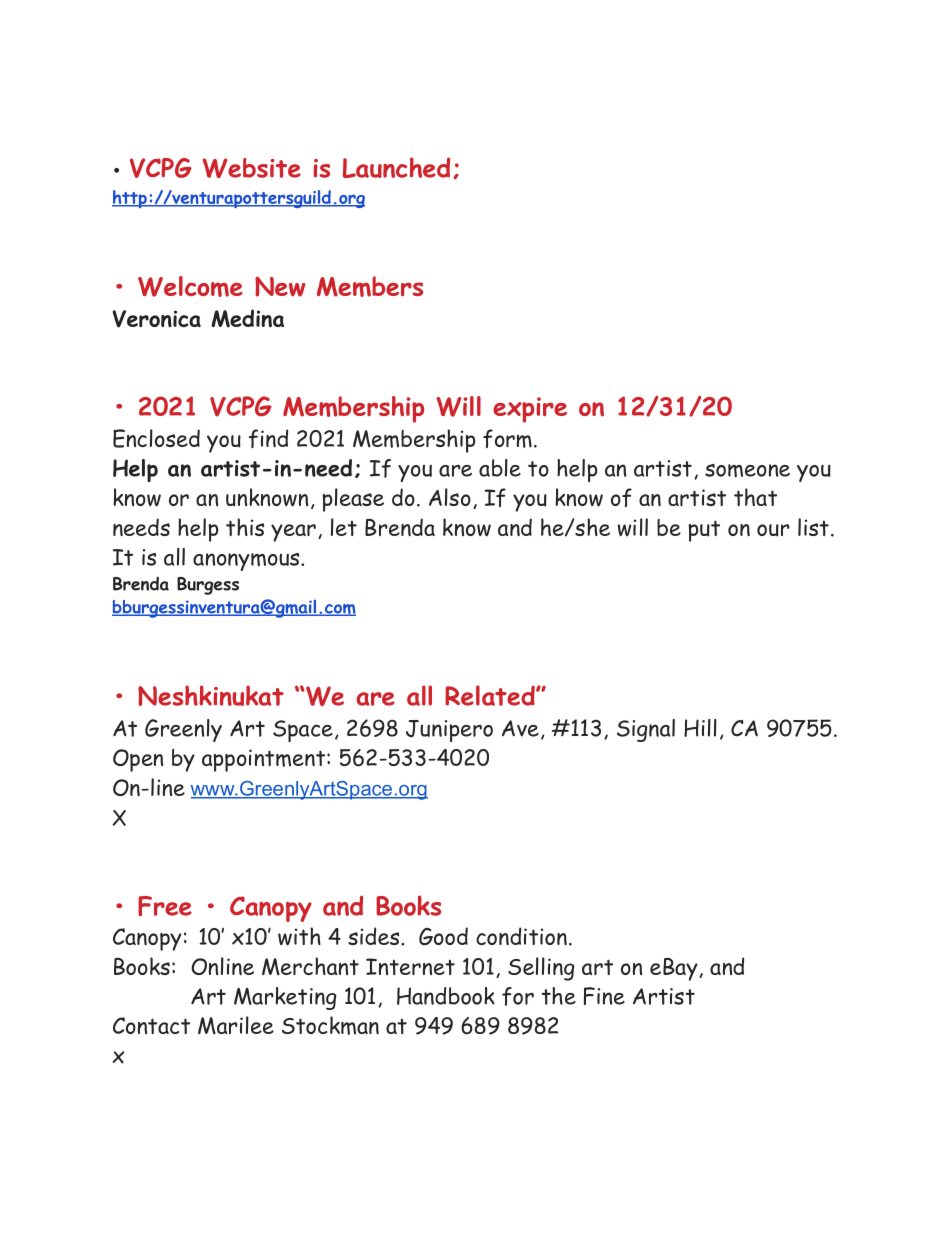 The width and height of the page is (952, 1233). I want to click on Website, so click(252, 168).
